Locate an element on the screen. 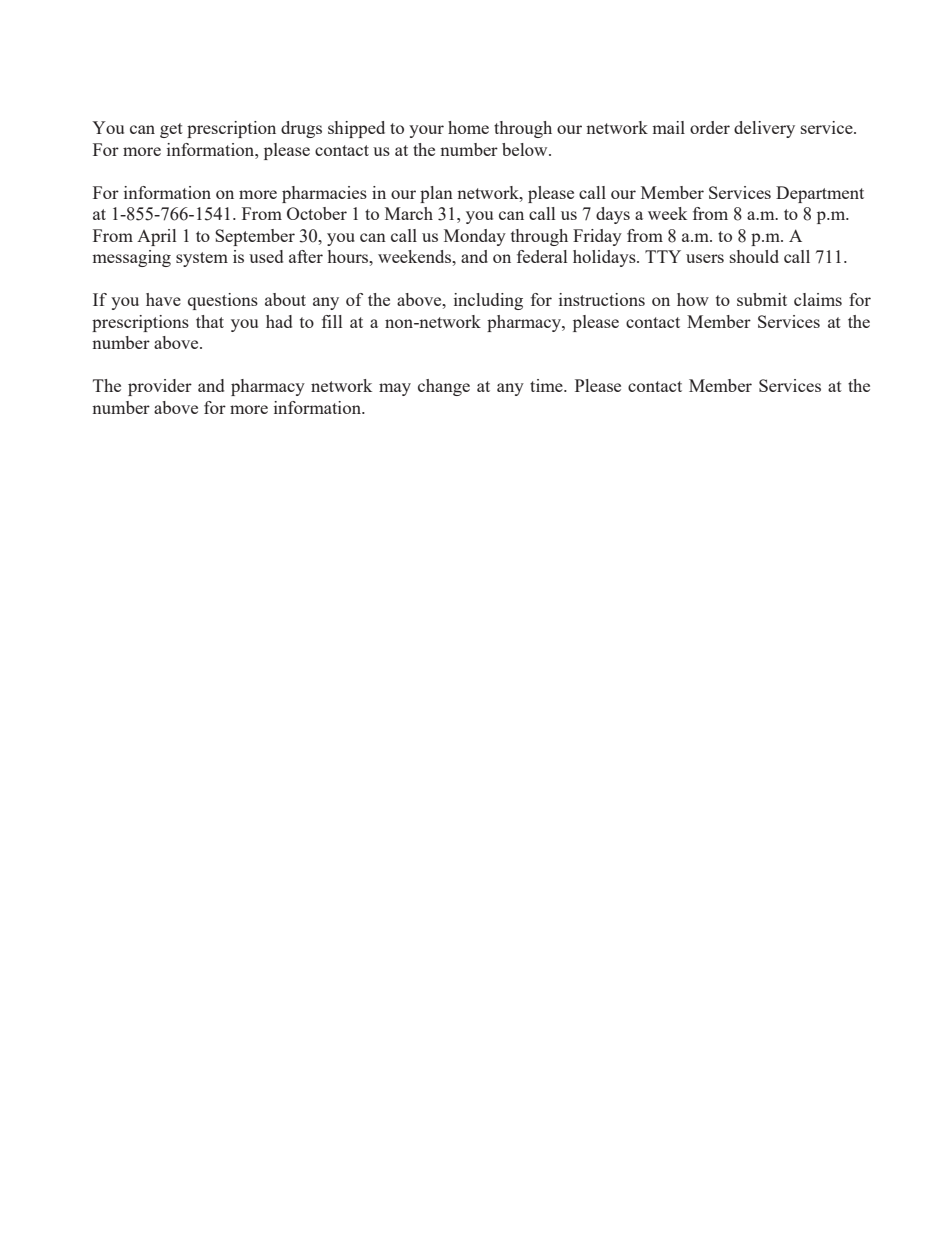 This screenshot has height=1233, width=952. submit is located at coordinates (762, 299).
